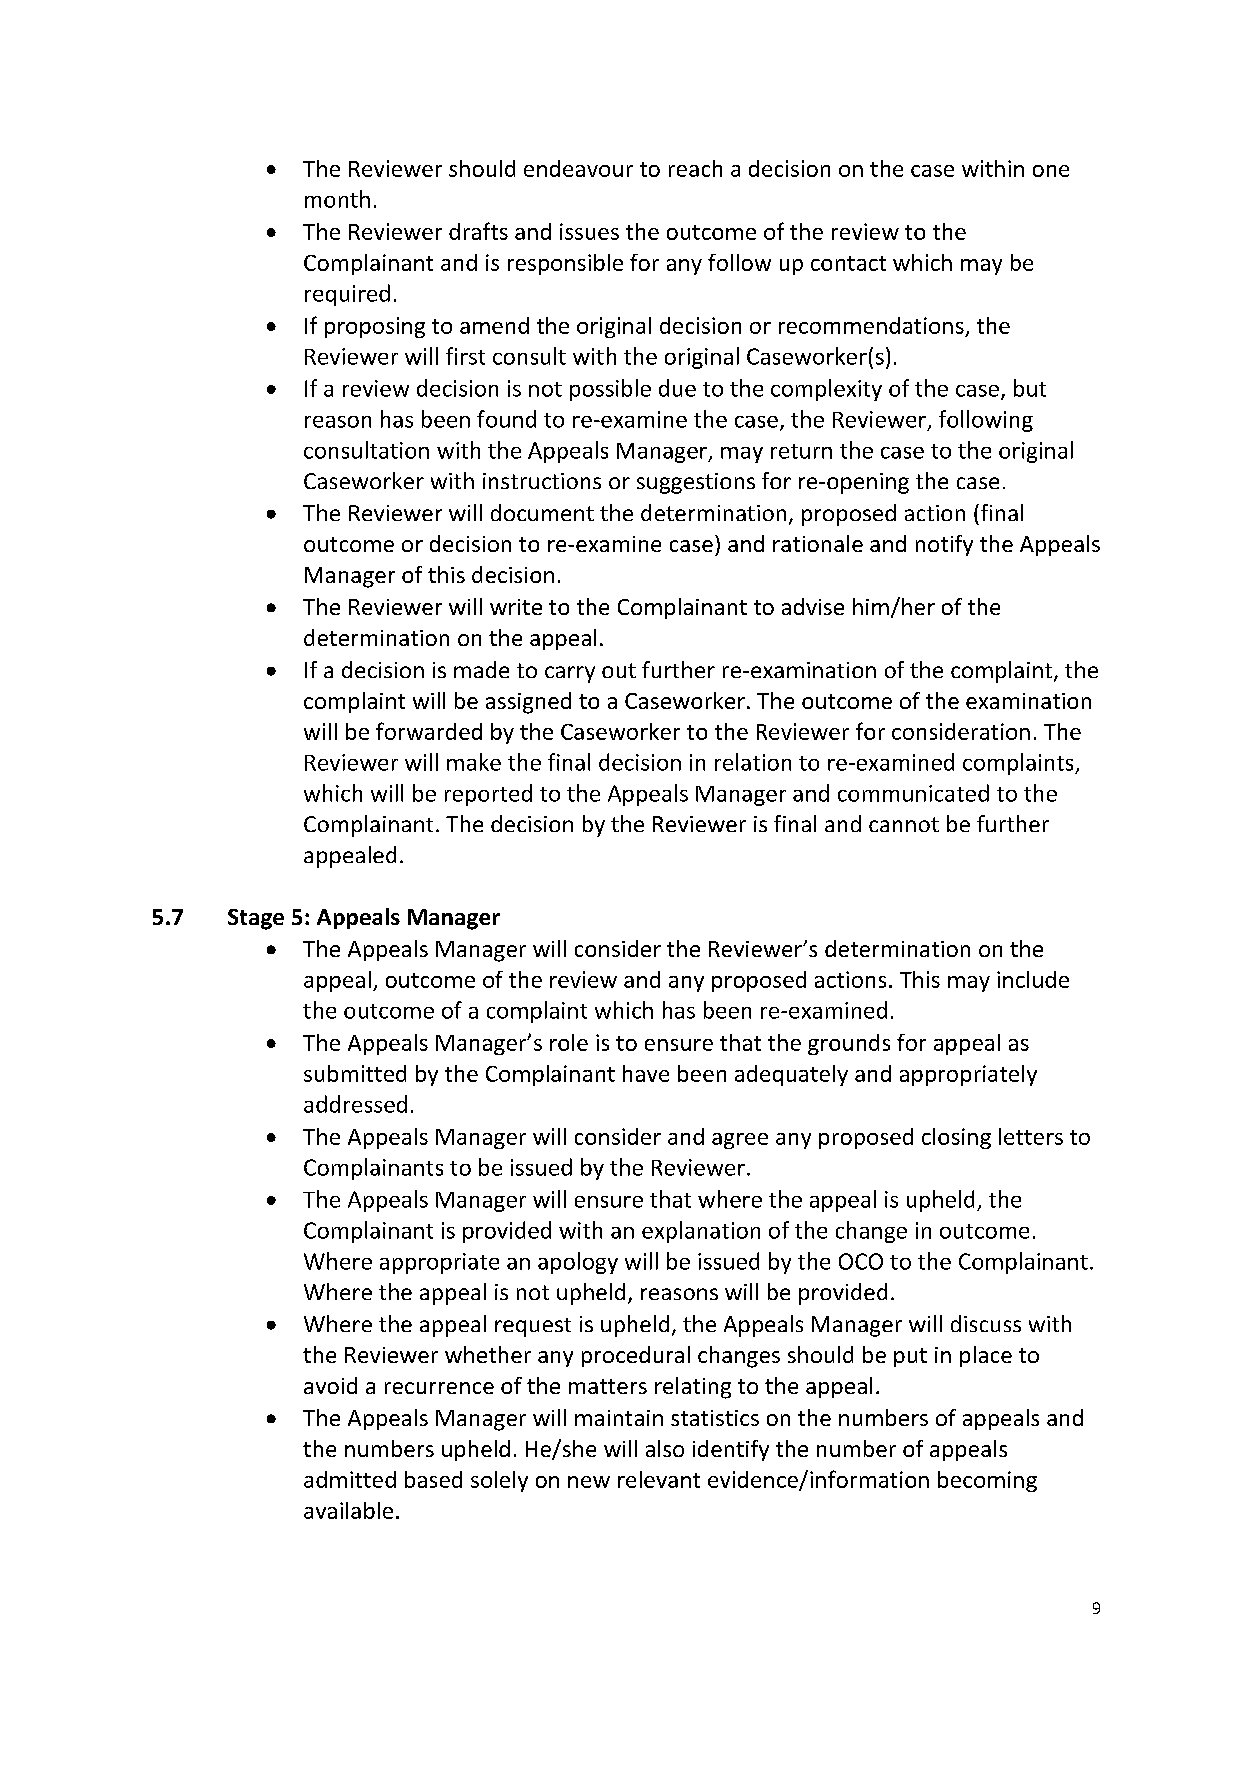 The width and height of the screenshot is (1253, 1772). I want to click on notify, so click(944, 545).
